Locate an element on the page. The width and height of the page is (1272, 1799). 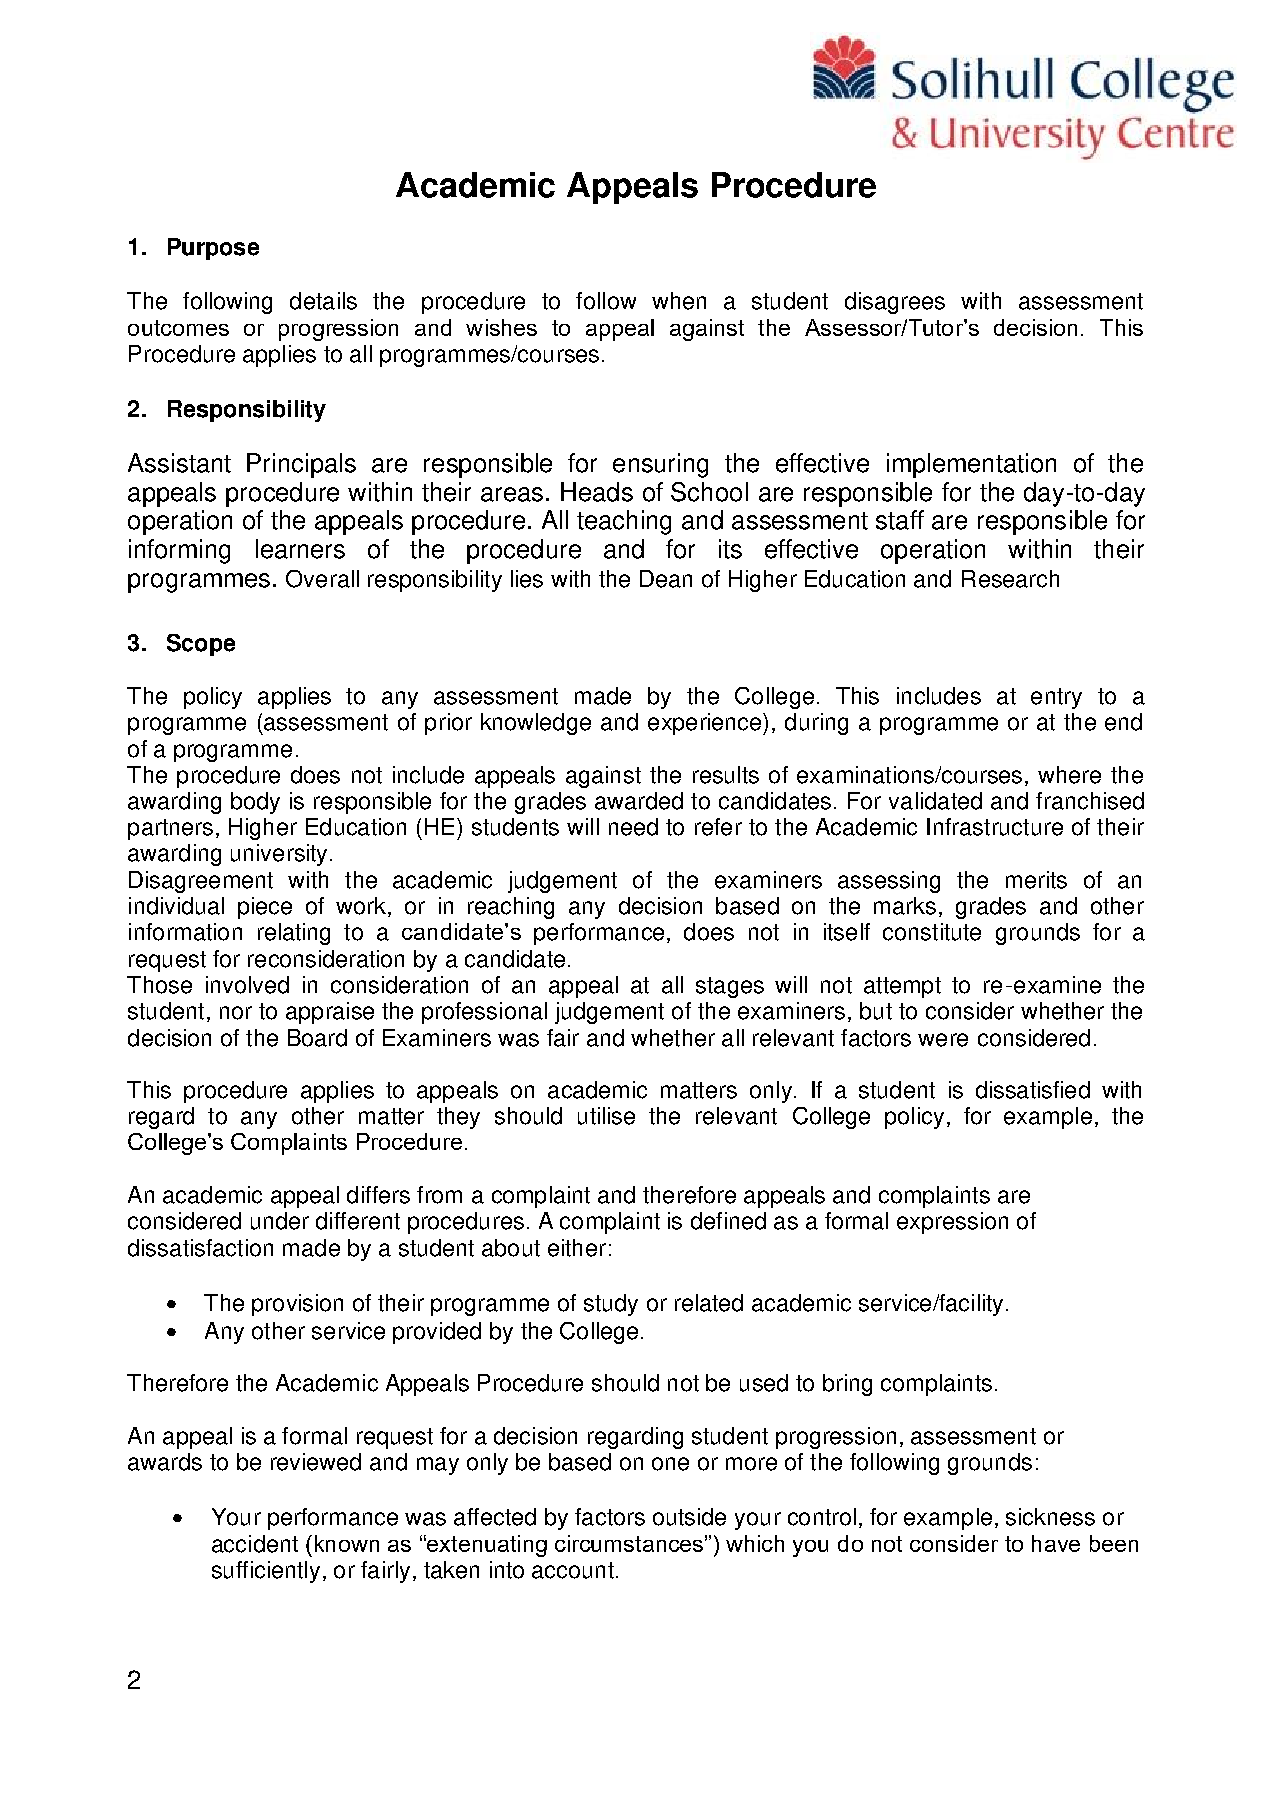
disagrees is located at coordinates (895, 303).
